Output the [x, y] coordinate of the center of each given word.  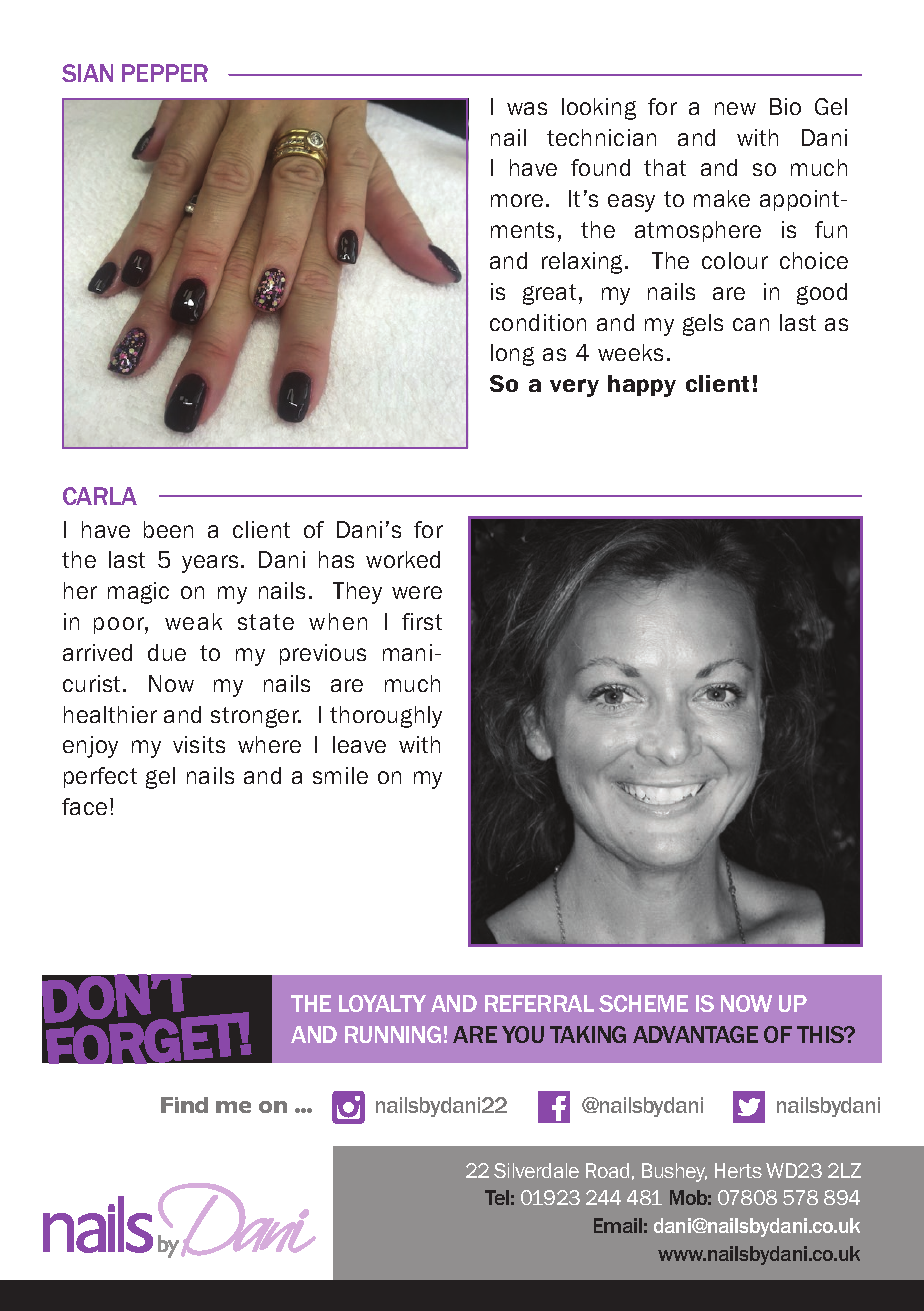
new [735, 108]
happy [642, 386]
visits [199, 744]
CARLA [100, 496]
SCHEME [643, 1003]
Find [184, 1105]
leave [359, 744]
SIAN [87, 73]
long [512, 355]
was [527, 108]
